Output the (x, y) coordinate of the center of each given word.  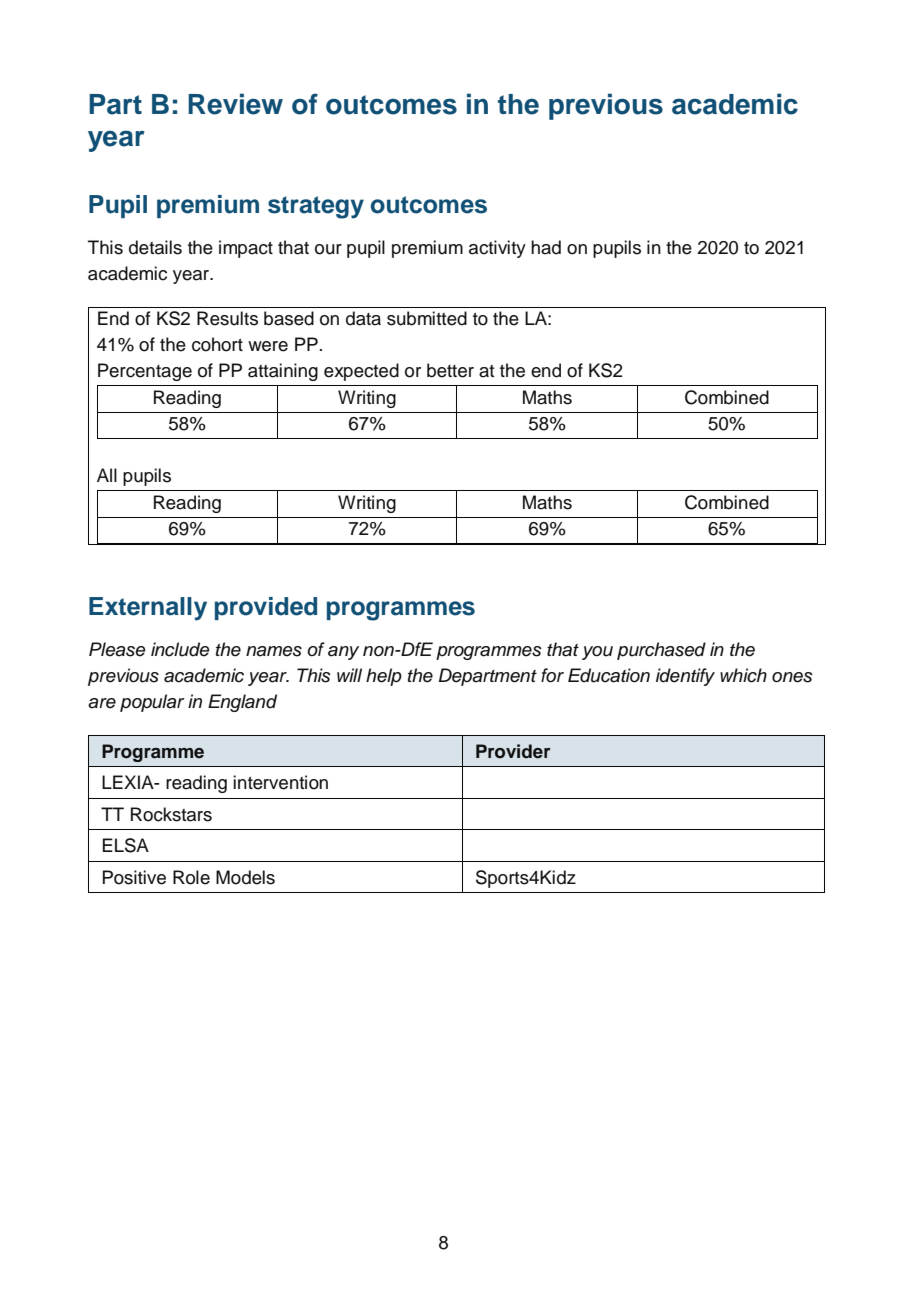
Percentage (145, 372)
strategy (316, 207)
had (546, 247)
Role (191, 877)
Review (235, 104)
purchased (661, 651)
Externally (148, 609)
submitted (427, 318)
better (450, 370)
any (343, 653)
